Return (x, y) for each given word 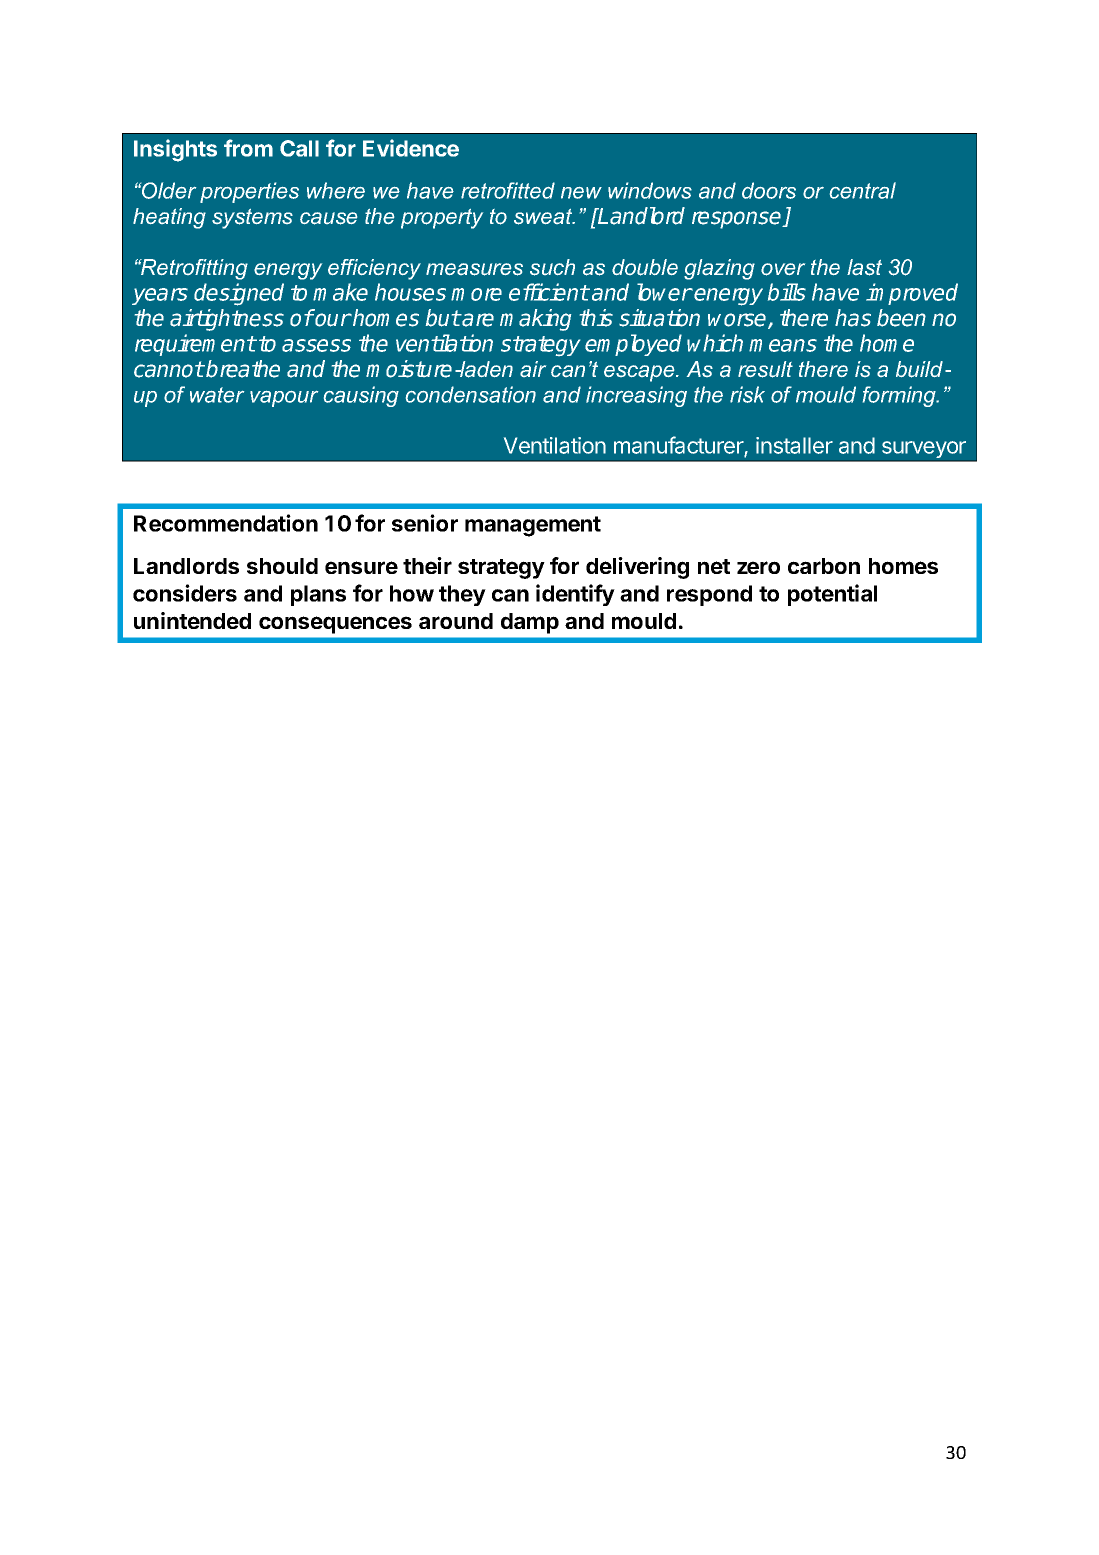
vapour (284, 399)
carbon (824, 566)
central (863, 190)
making (535, 320)
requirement (195, 345)
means (783, 345)
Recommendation (226, 523)
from (248, 148)
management (533, 526)
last (864, 267)
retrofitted (508, 190)
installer (794, 445)
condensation (471, 394)
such (552, 267)
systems (252, 219)
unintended (192, 620)
